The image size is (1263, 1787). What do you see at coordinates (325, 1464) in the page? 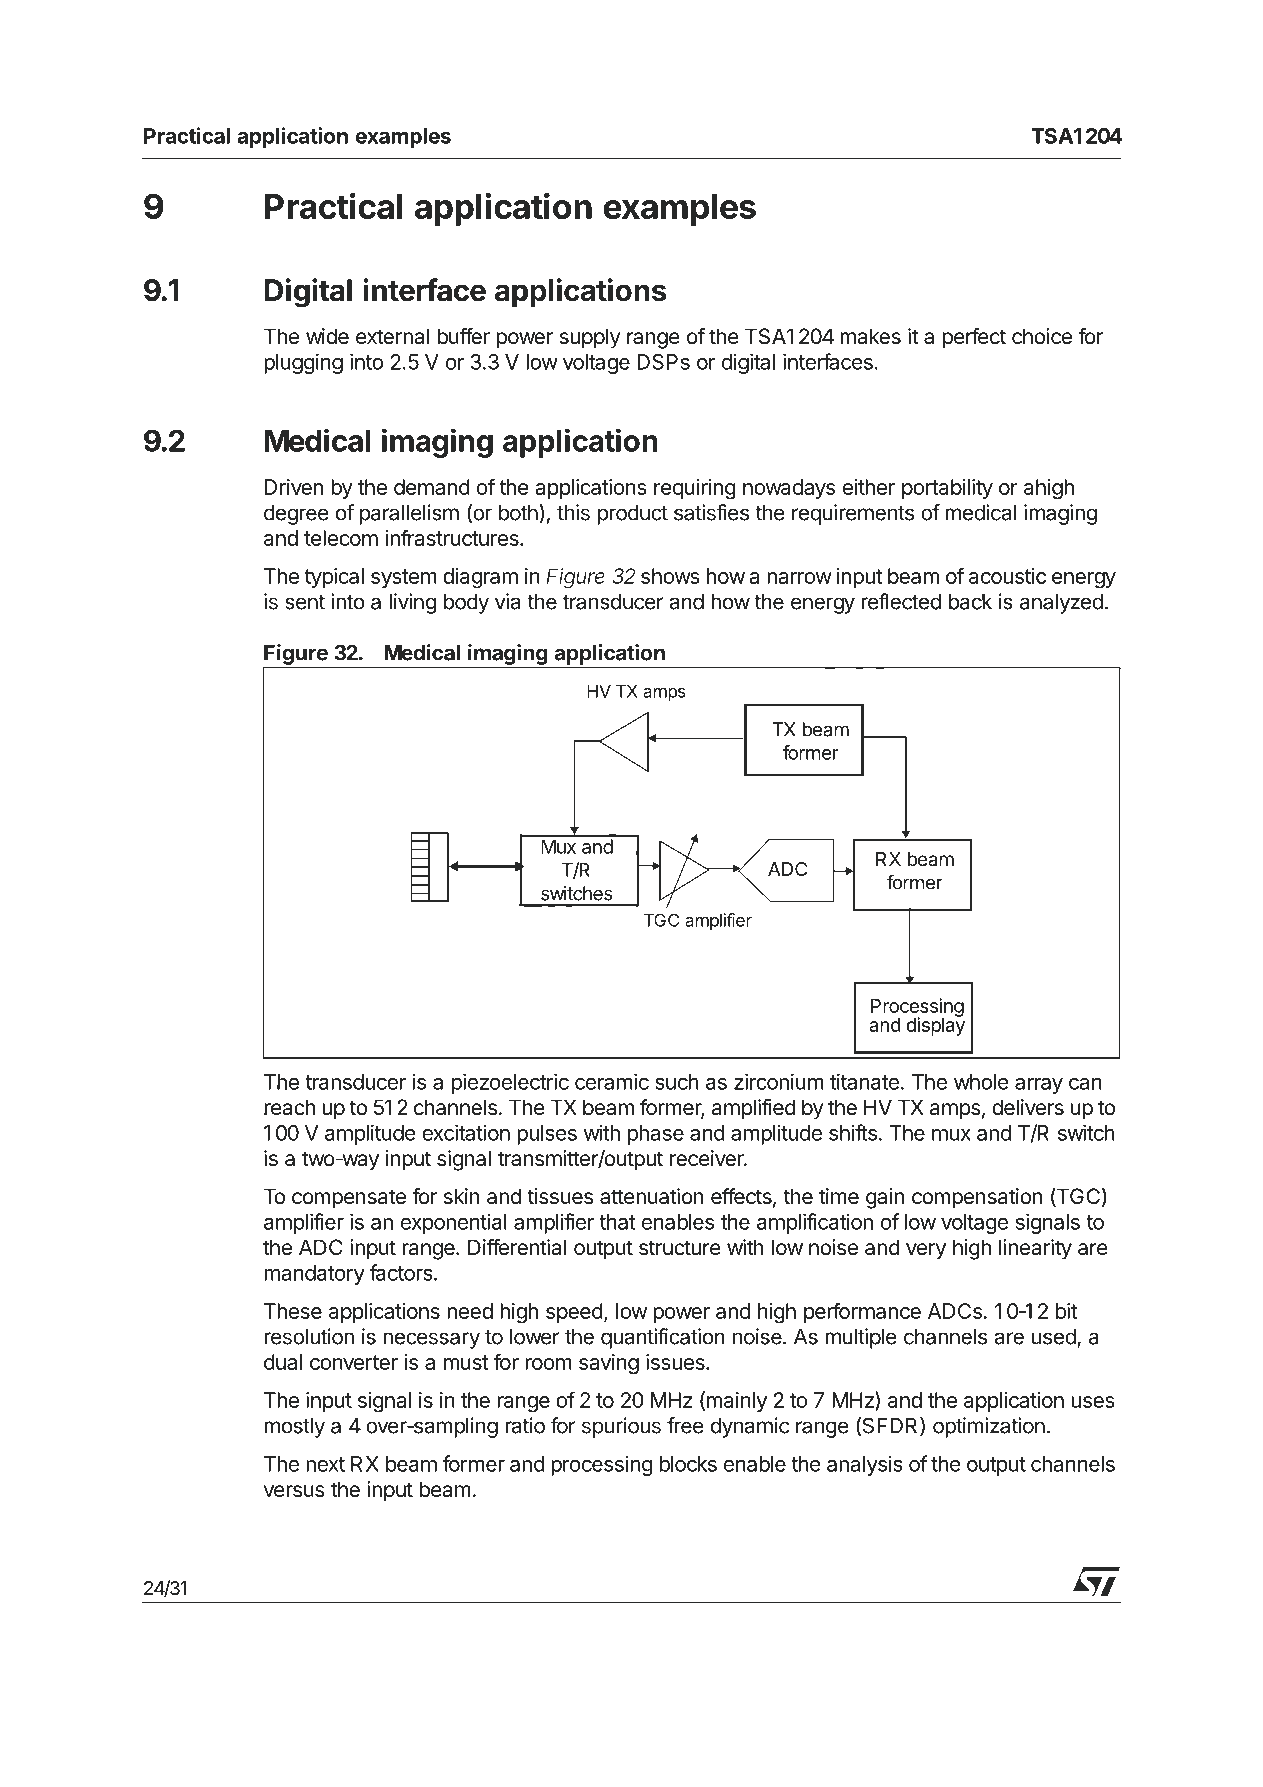
I see `next` at bounding box center [325, 1464].
